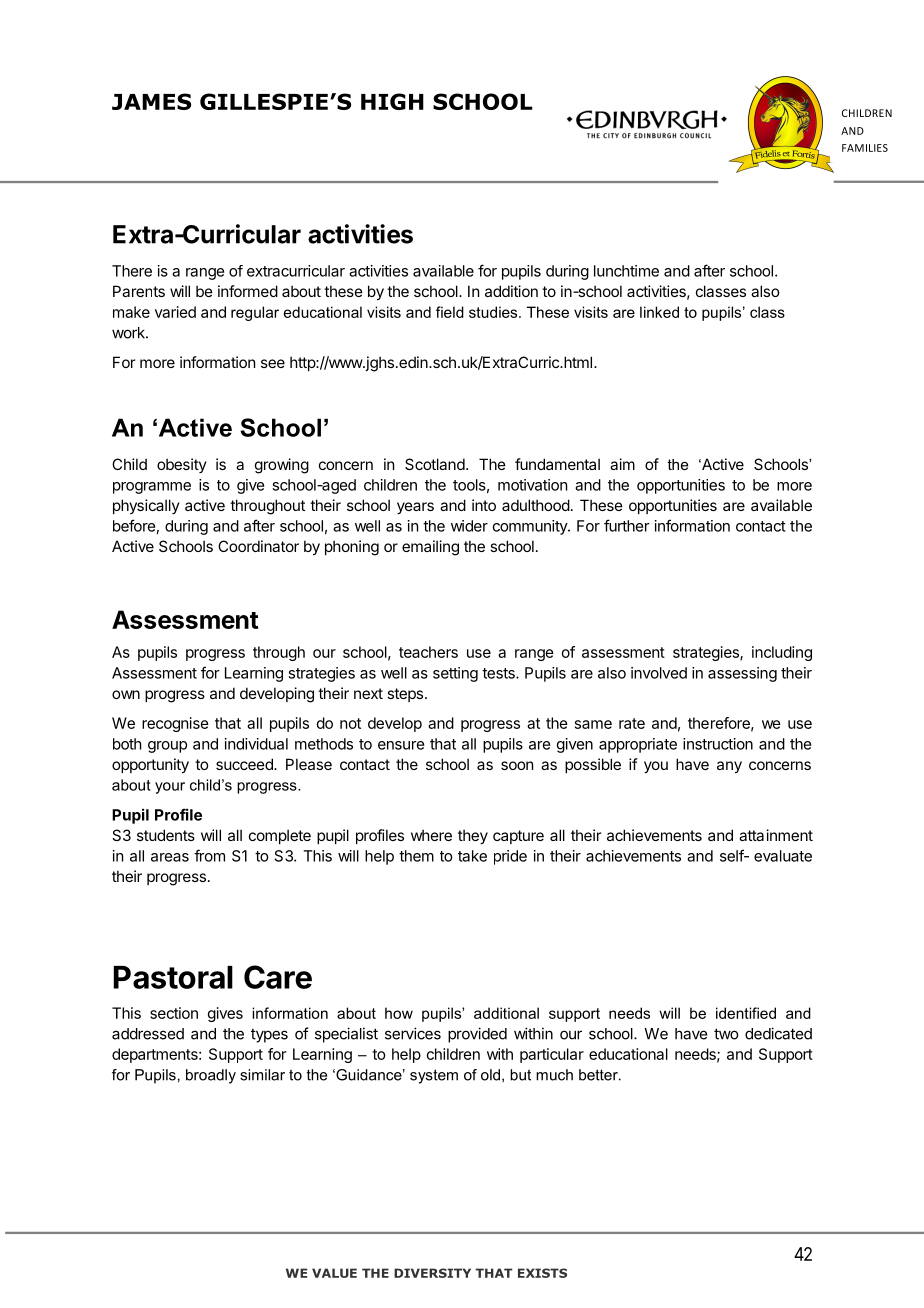  Describe the element at coordinates (392, 101) in the page. I see `HIGH` at that location.
